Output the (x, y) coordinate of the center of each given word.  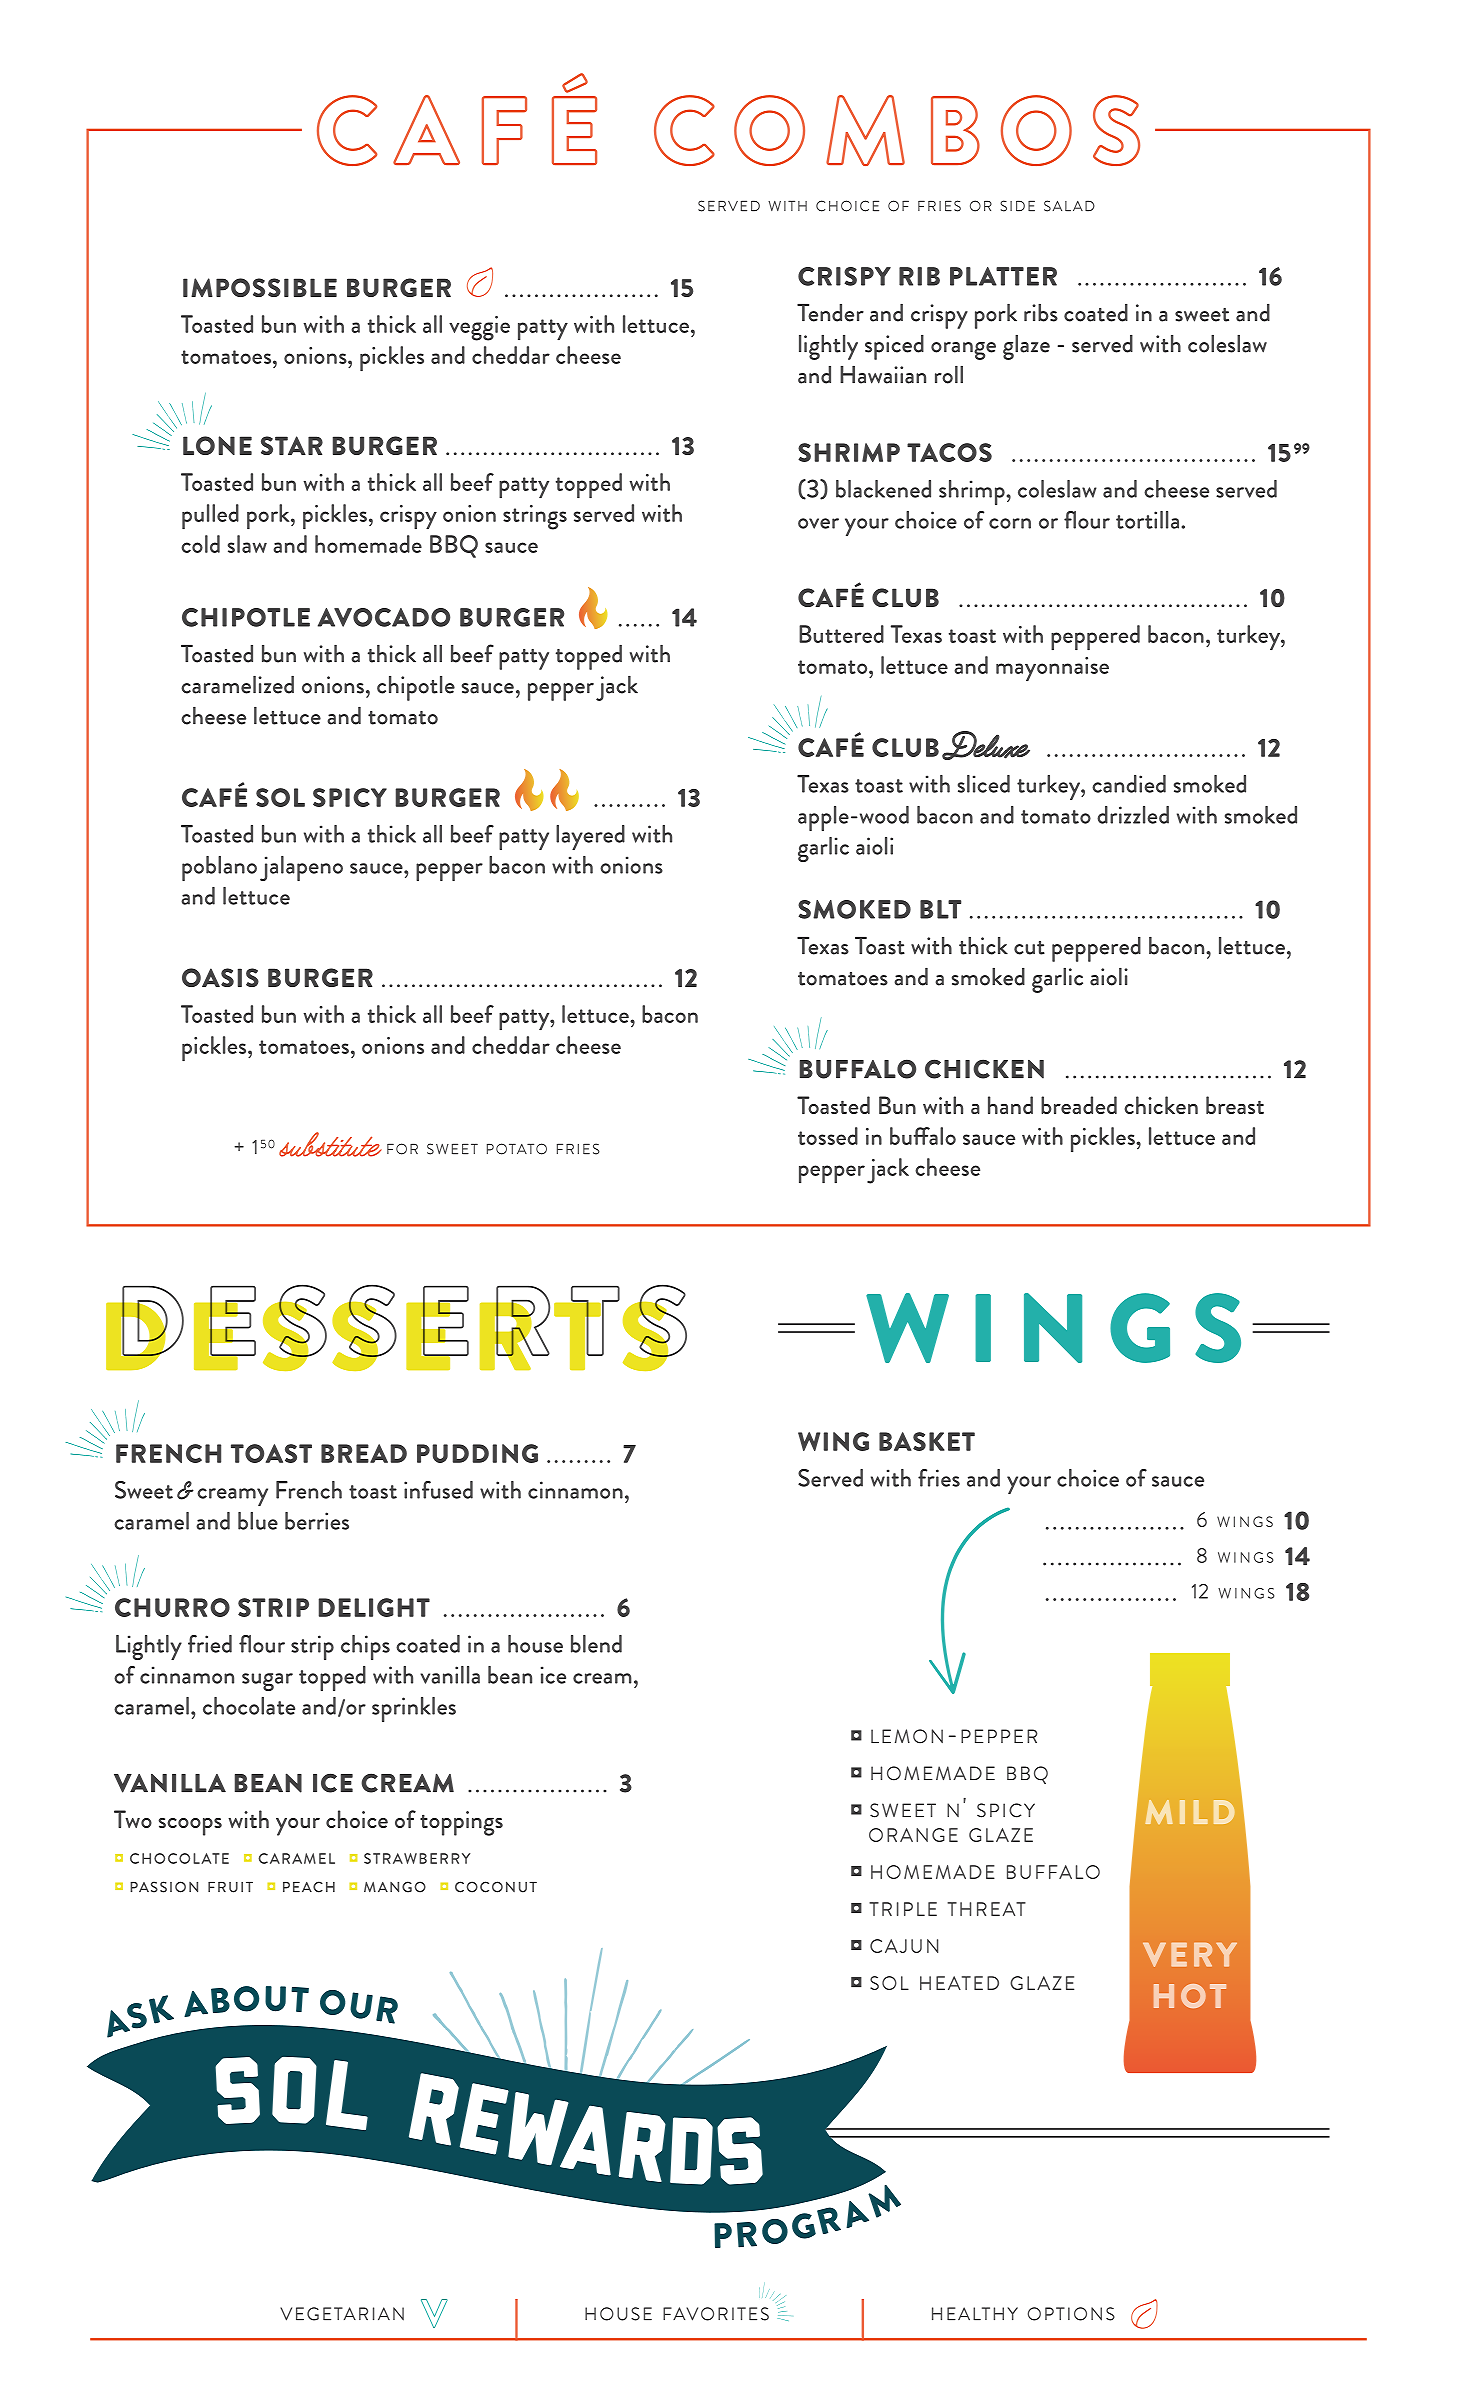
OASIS (220, 977)
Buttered (841, 634)
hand (1010, 1105)
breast (1235, 1105)
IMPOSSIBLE (260, 287)
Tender (830, 313)
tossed (828, 1136)
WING (833, 1441)
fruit (230, 1887)
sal (1057, 206)
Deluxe (986, 745)
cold (200, 544)
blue (258, 1521)
